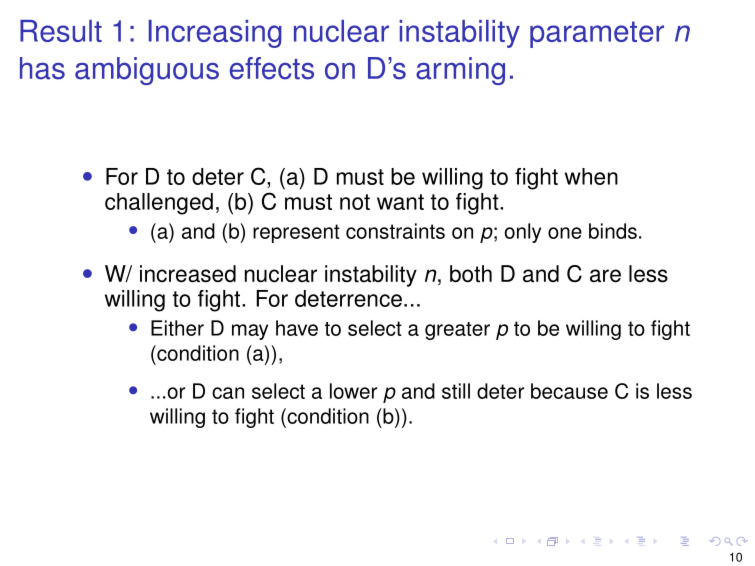  Describe the element at coordinates (61, 31) in the screenshot. I see `Result` at that location.
